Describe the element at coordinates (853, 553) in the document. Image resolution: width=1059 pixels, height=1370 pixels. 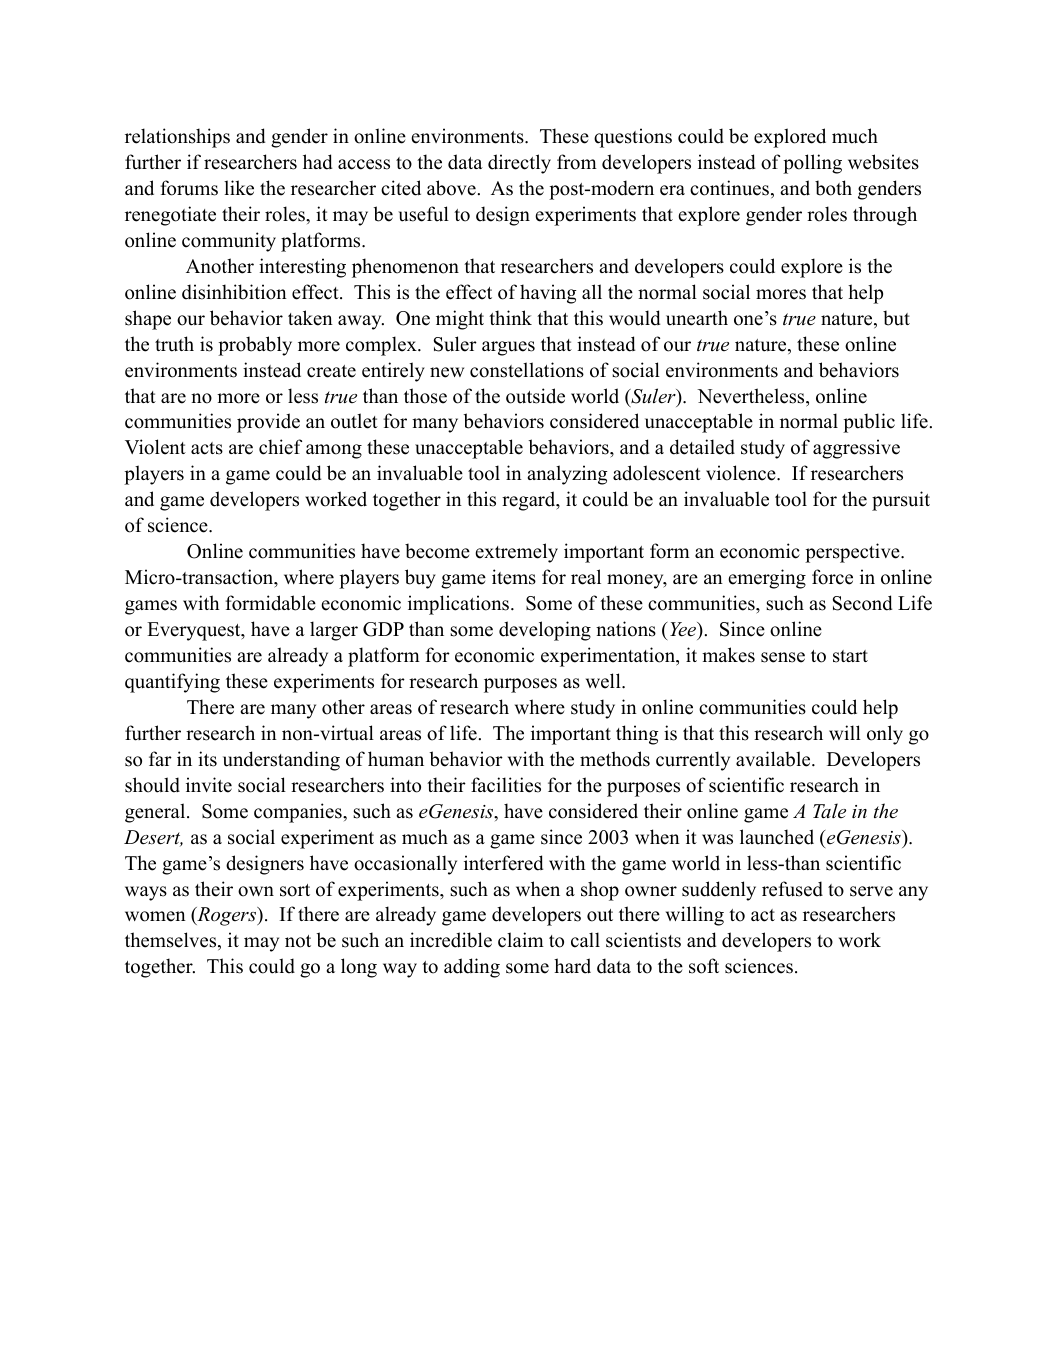
I see `perspective` at that location.
